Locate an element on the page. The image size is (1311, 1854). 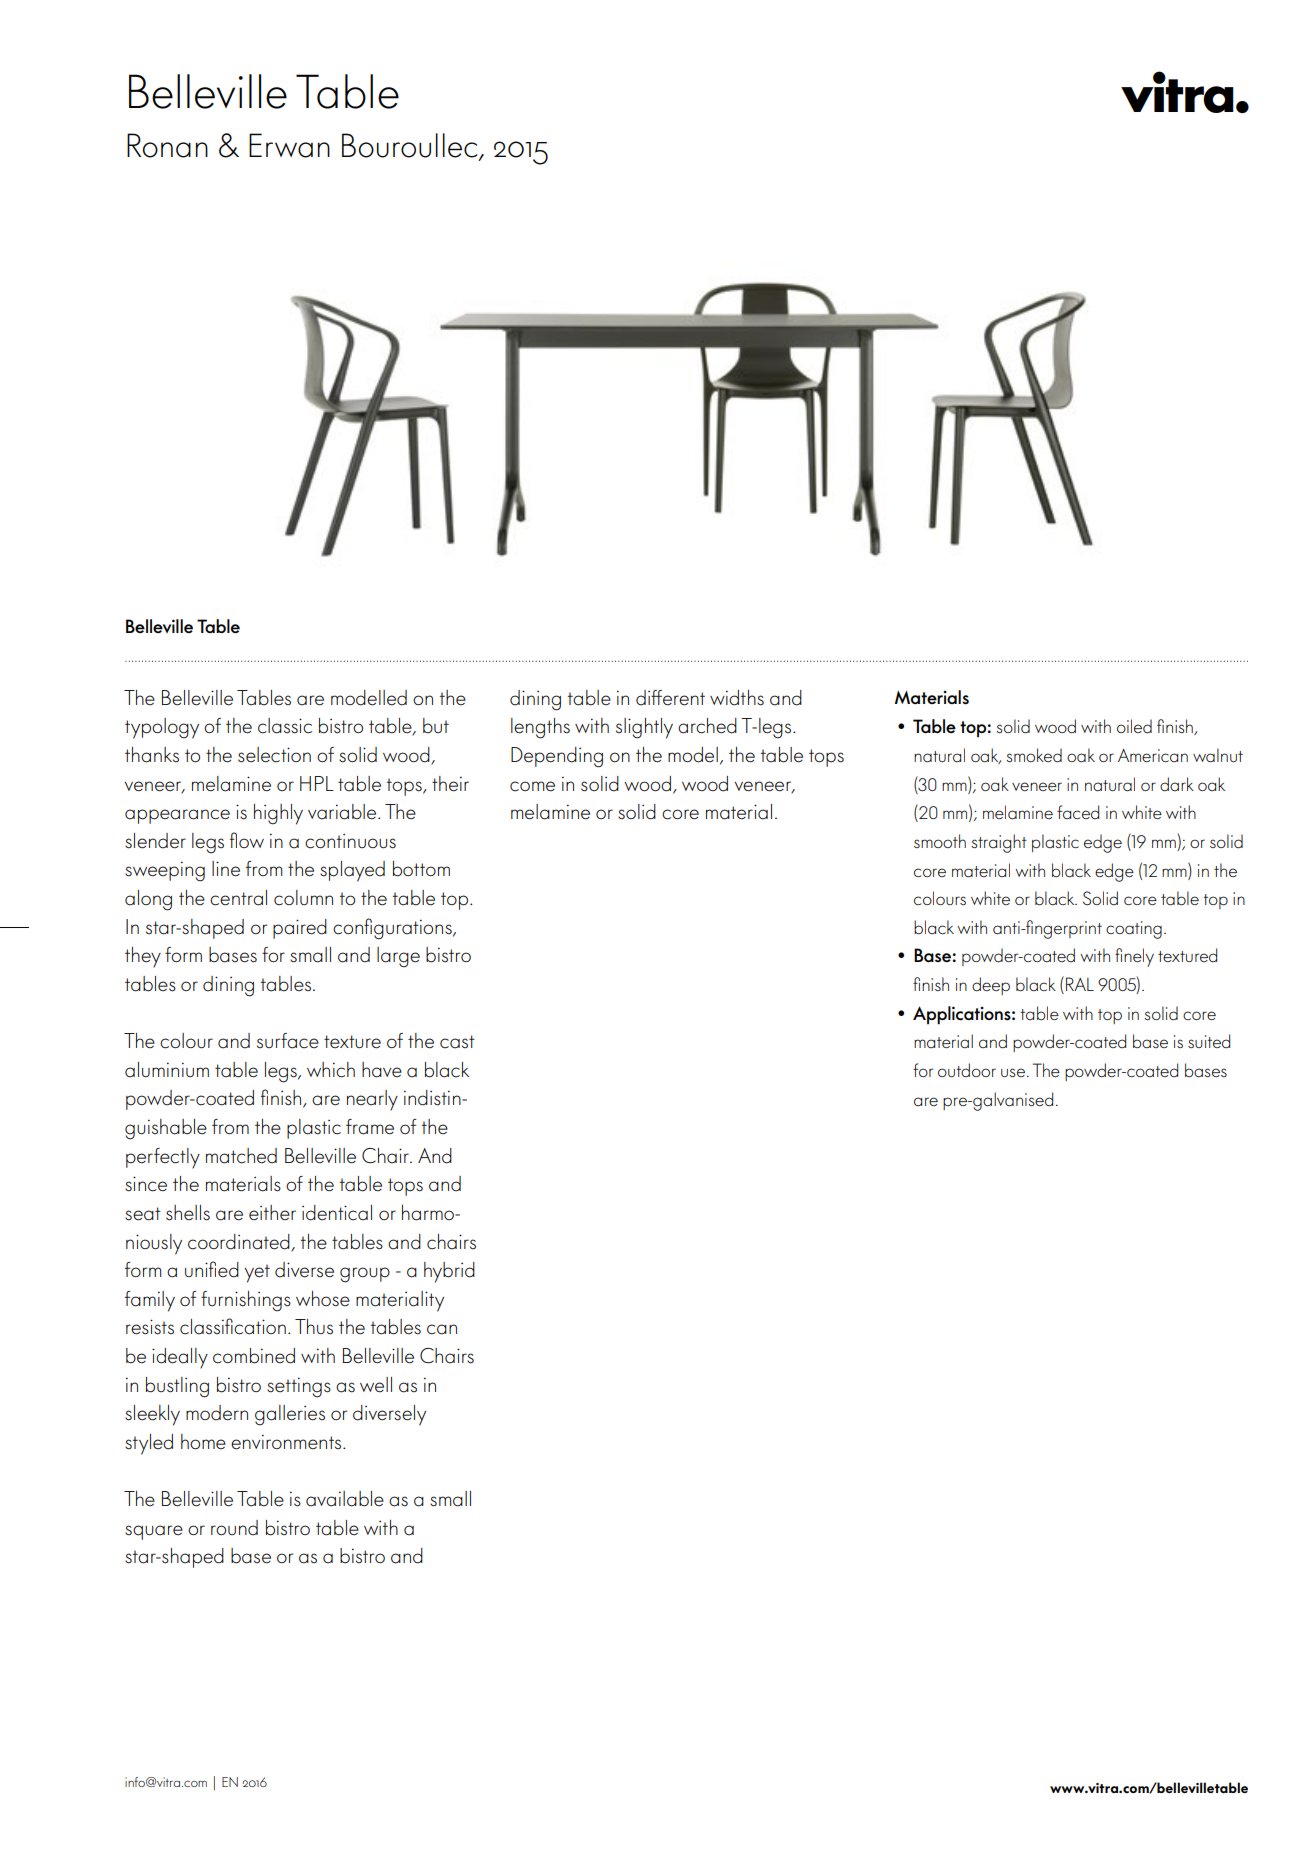
available is located at coordinates (345, 1499).
